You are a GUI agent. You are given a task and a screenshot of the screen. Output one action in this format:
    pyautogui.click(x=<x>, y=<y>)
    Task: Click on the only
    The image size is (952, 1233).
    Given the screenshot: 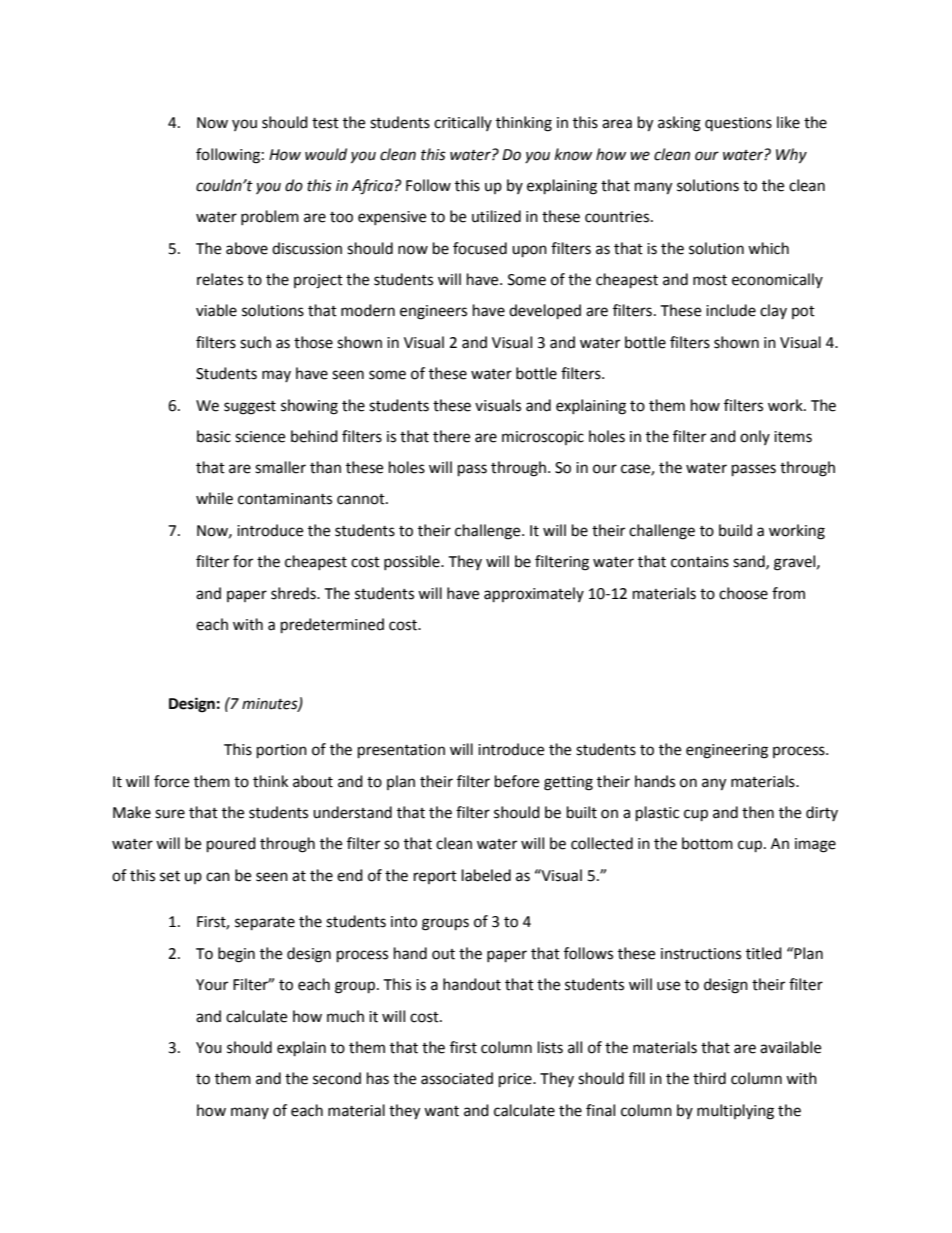 What is the action you would take?
    pyautogui.click(x=755, y=437)
